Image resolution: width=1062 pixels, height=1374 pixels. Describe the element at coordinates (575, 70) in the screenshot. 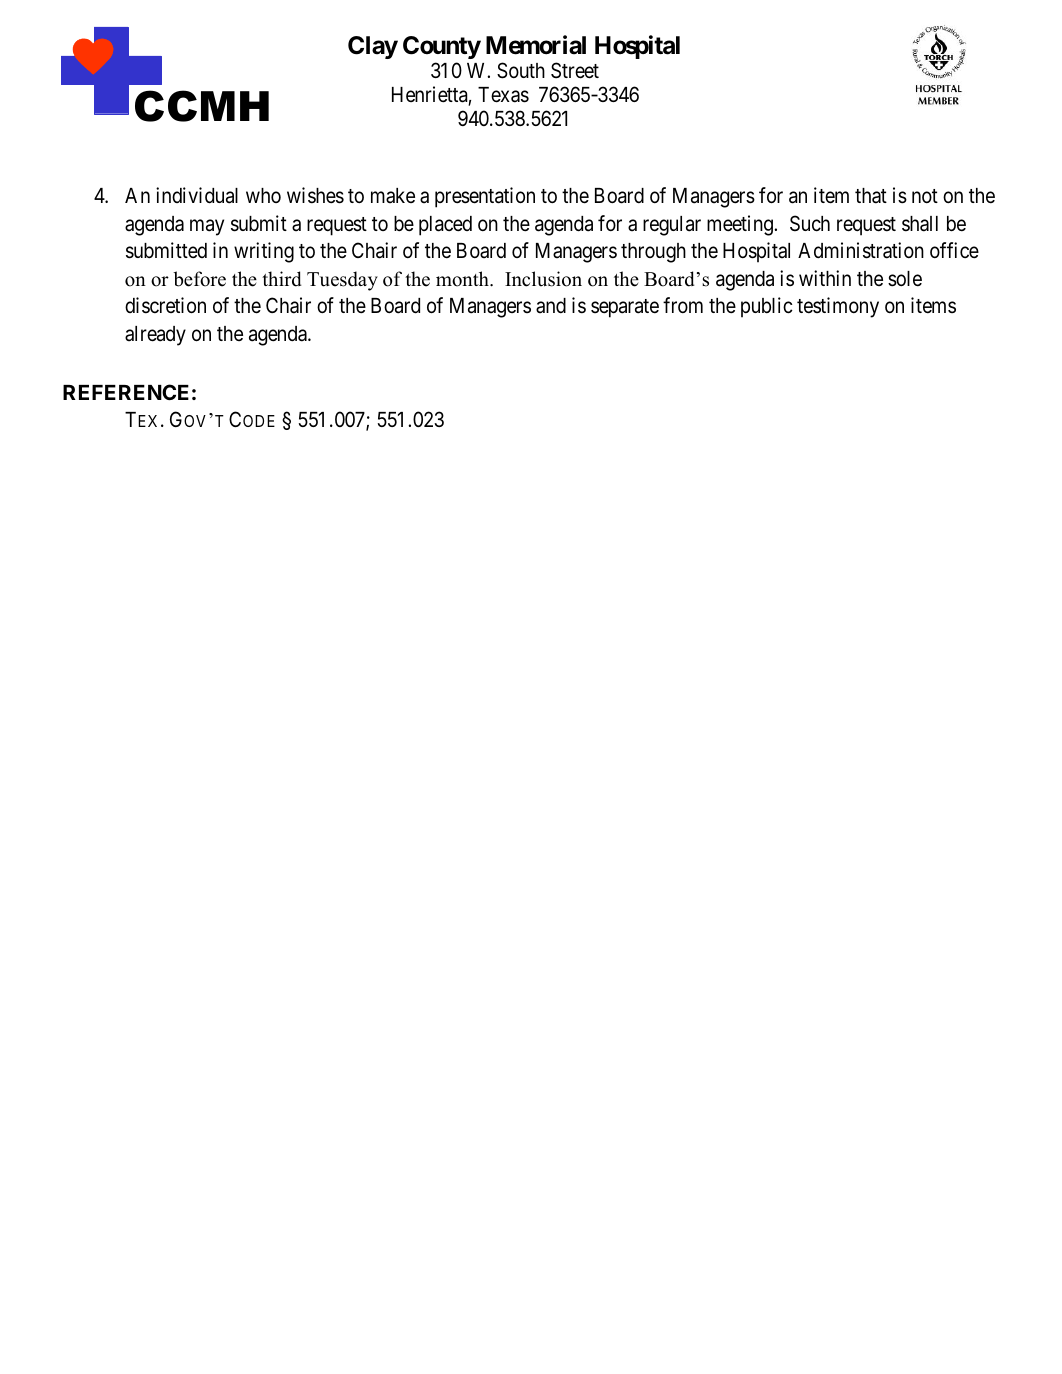

I see `Street` at that location.
